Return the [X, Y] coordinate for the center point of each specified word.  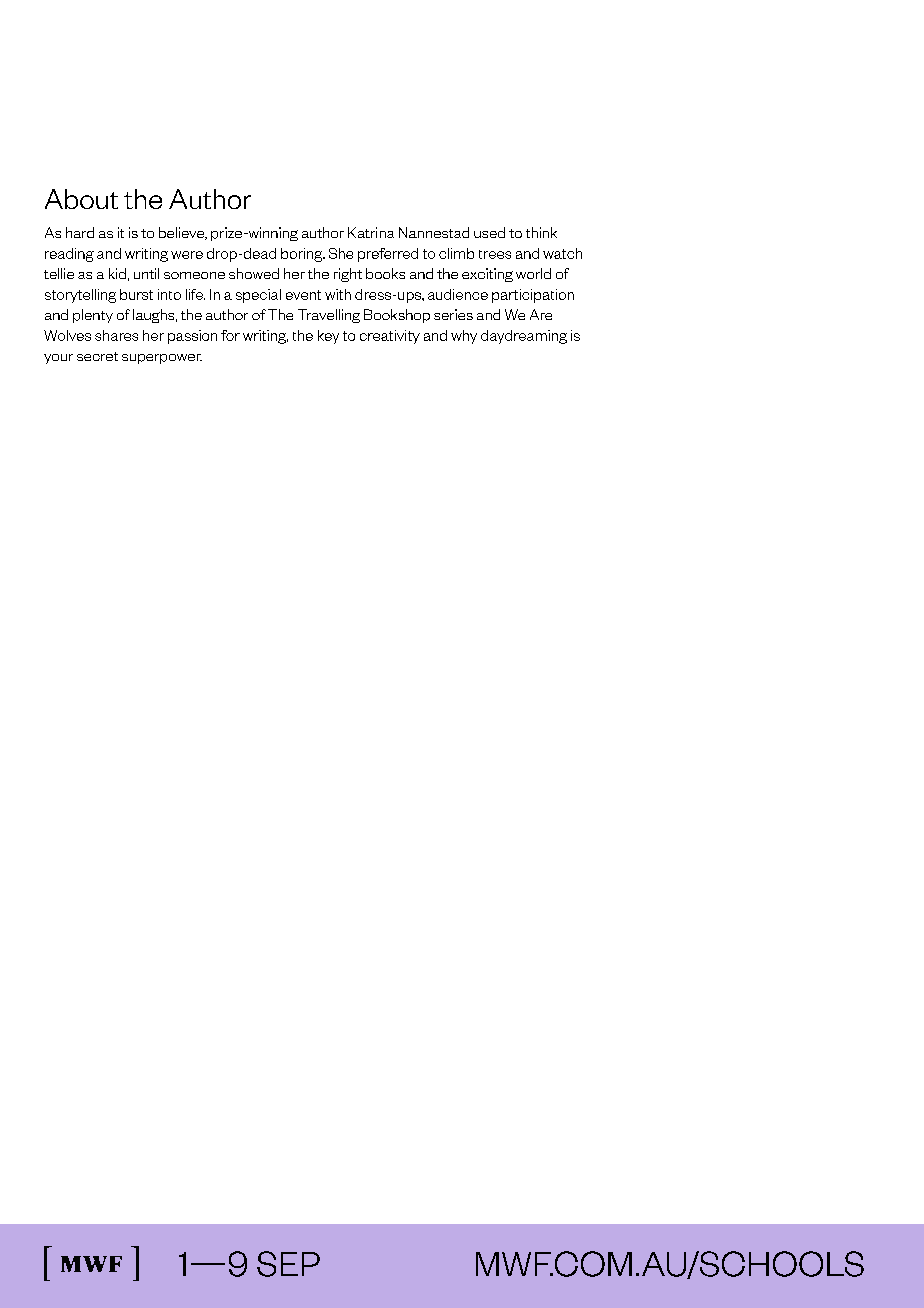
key [328, 337]
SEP [288, 1264]
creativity [390, 337]
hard [80, 232]
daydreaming [524, 337]
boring [303, 255]
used [489, 232]
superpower [162, 359]
